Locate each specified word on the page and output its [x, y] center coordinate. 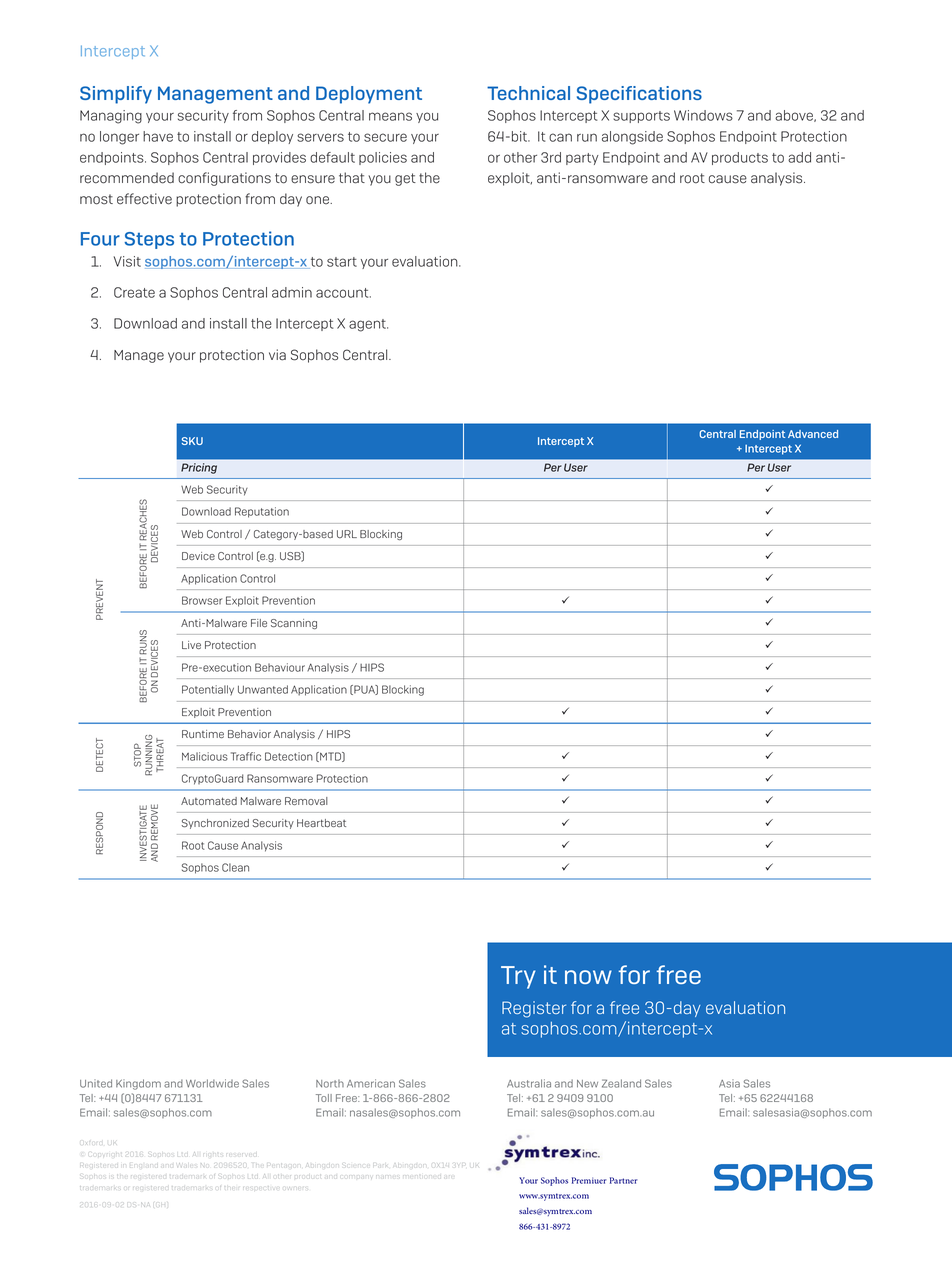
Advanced [813, 434]
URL [347, 534]
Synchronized [215, 824]
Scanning [294, 624]
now [588, 977]
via [277, 355]
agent [368, 325]
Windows [703, 115]
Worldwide [212, 1083]
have [158, 136]
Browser [202, 600]
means [390, 116]
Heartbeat [321, 823]
